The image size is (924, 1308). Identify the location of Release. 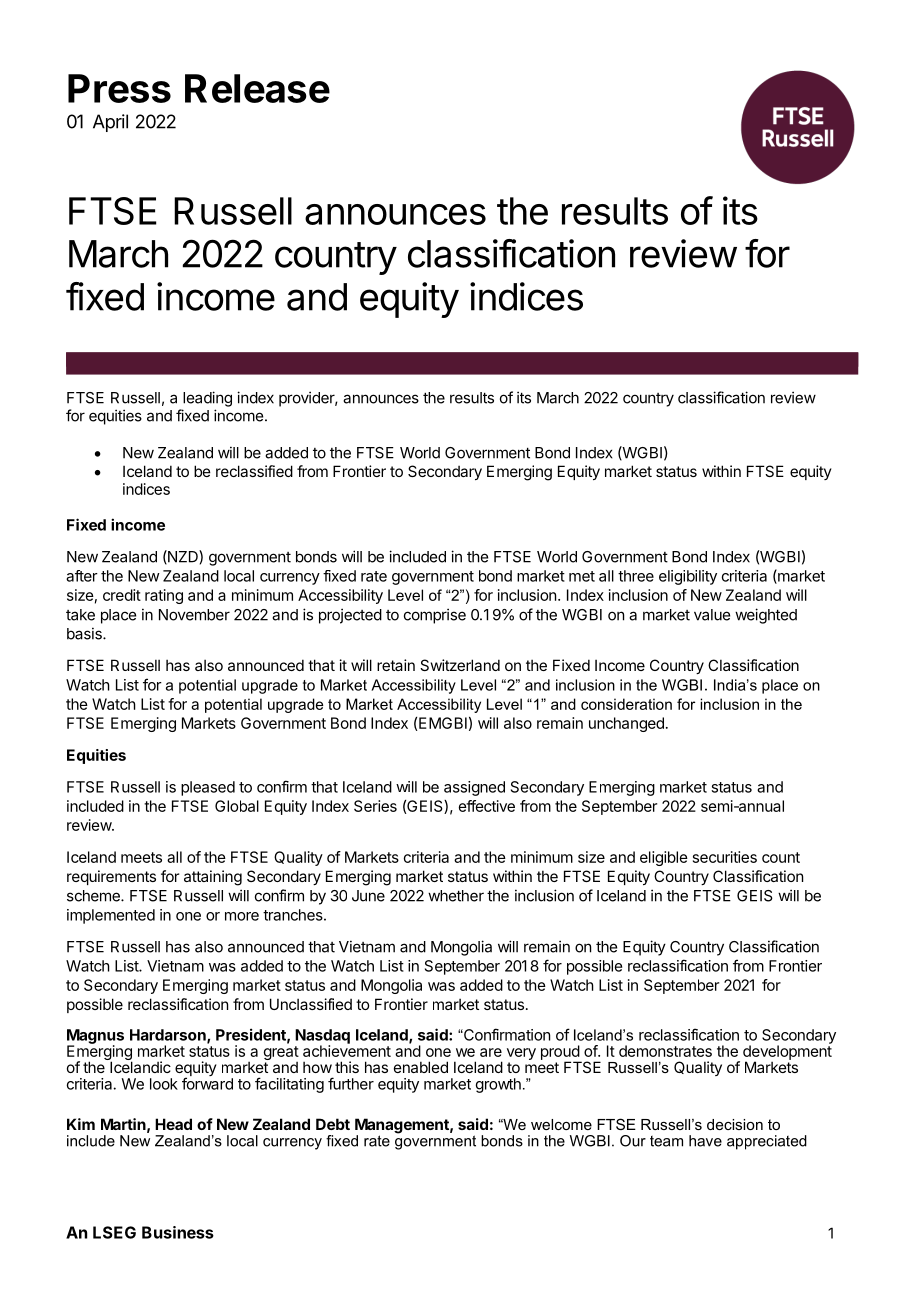
(257, 88).
